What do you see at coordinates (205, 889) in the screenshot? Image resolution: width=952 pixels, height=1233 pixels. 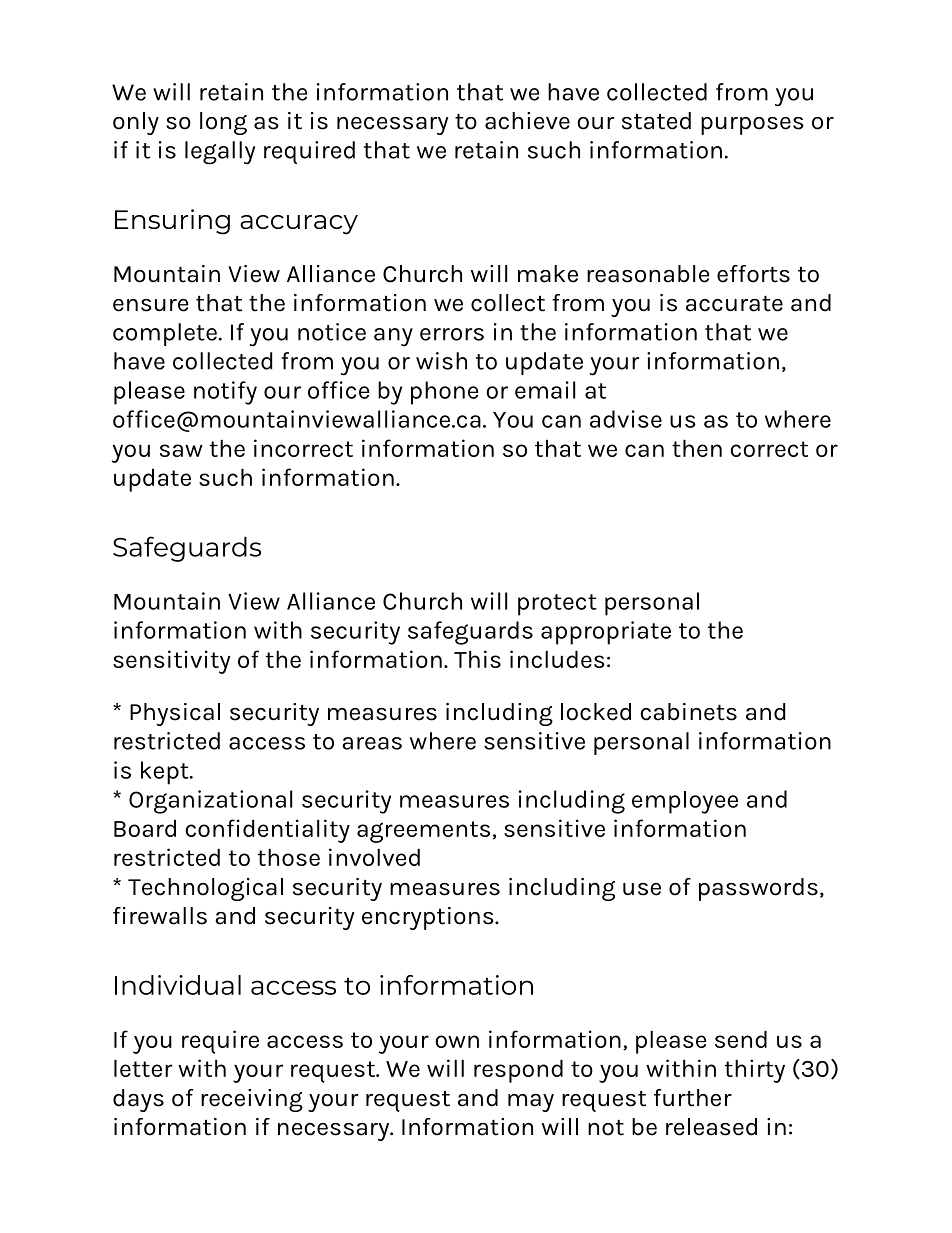 I see `Technological` at bounding box center [205, 889].
